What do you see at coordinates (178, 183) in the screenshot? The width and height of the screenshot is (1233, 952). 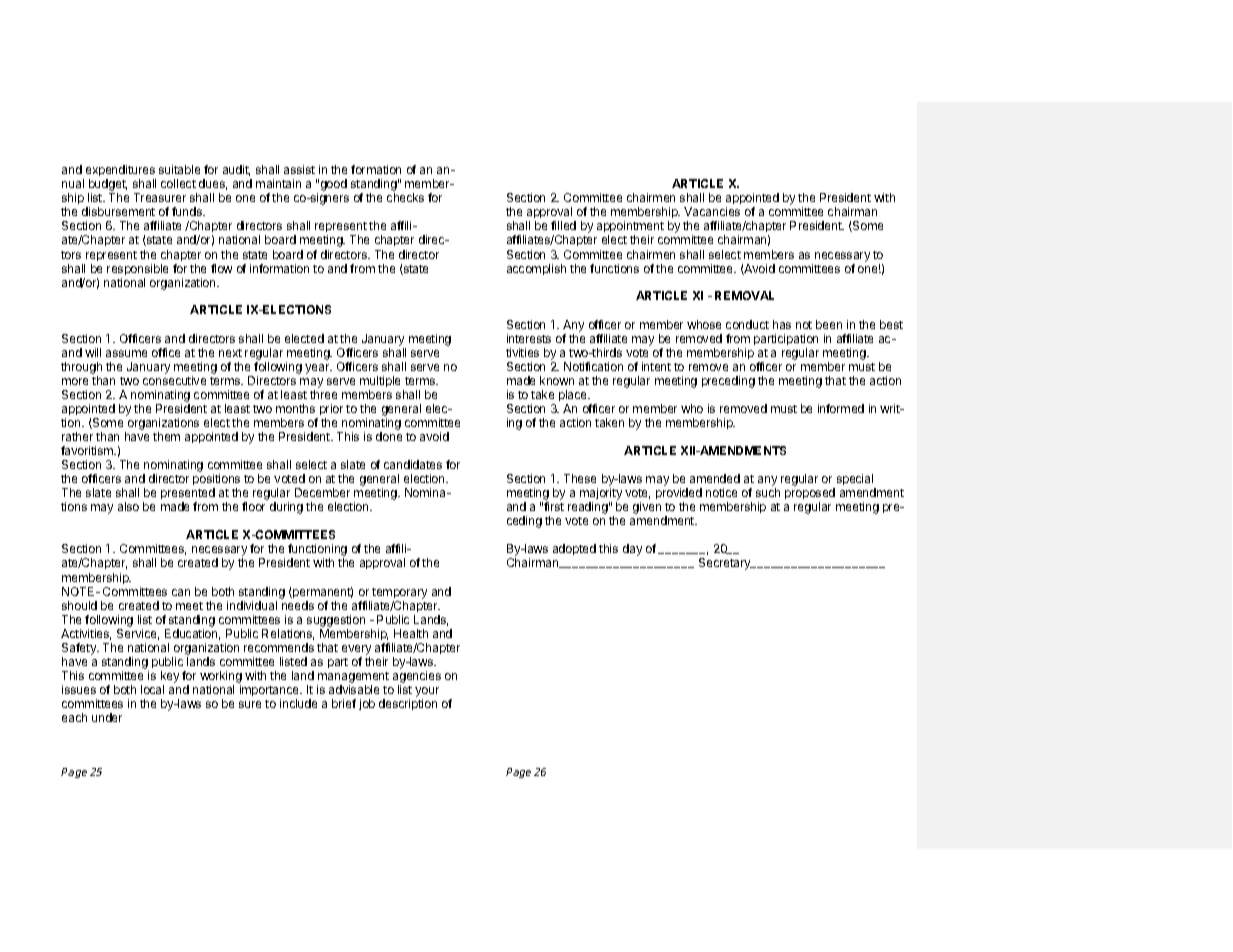 I see `collect` at bounding box center [178, 183].
